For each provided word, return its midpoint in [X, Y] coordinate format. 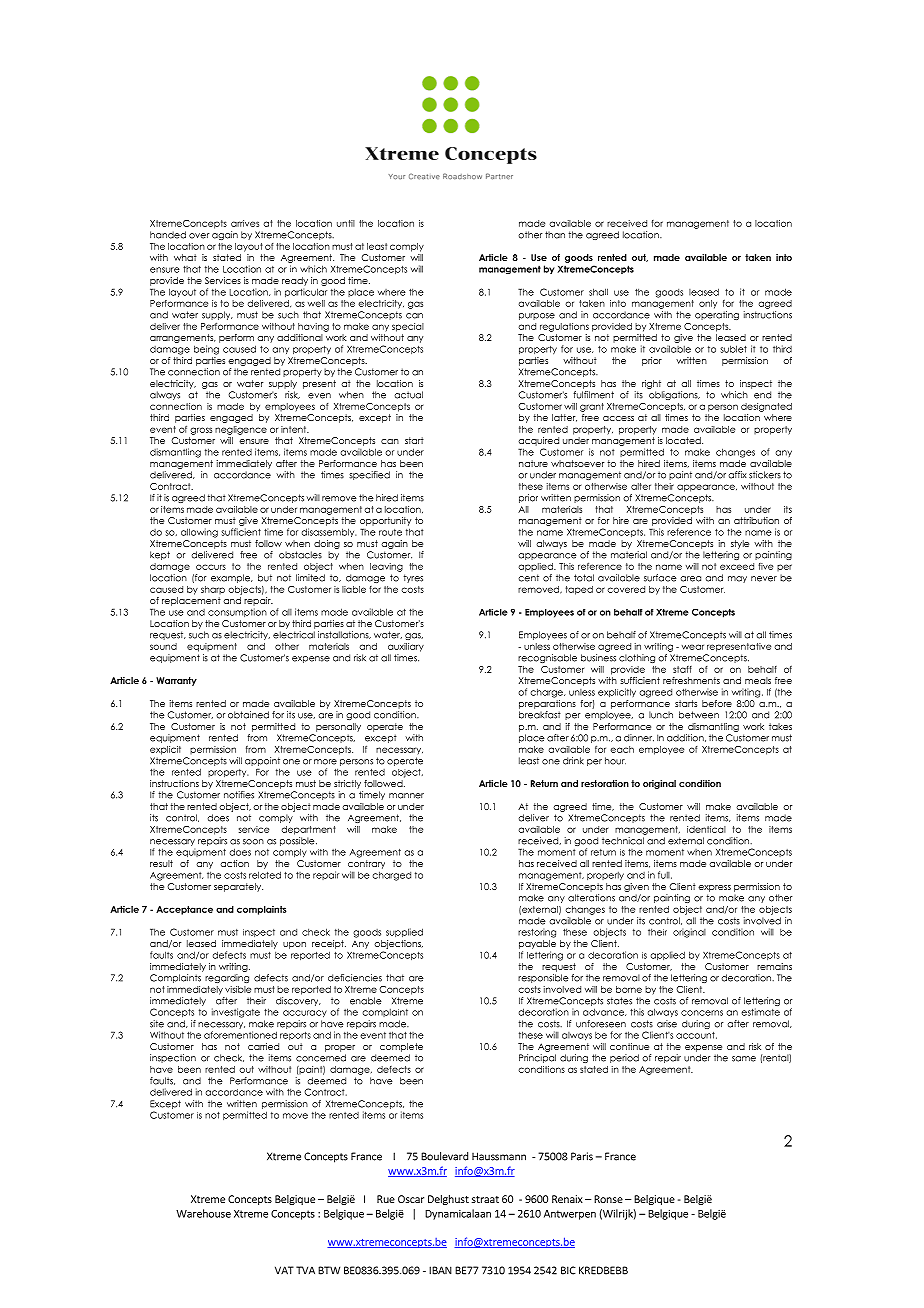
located [684, 440]
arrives [245, 223]
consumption [237, 612]
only [708, 304]
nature [533, 463]
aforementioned [240, 1035]
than [555, 235]
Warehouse [203, 1213]
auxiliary [406, 647]
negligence [241, 430]
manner [406, 796]
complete [401, 1047]
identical [706, 829]
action [234, 863]
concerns [702, 1013]
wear [693, 647]
